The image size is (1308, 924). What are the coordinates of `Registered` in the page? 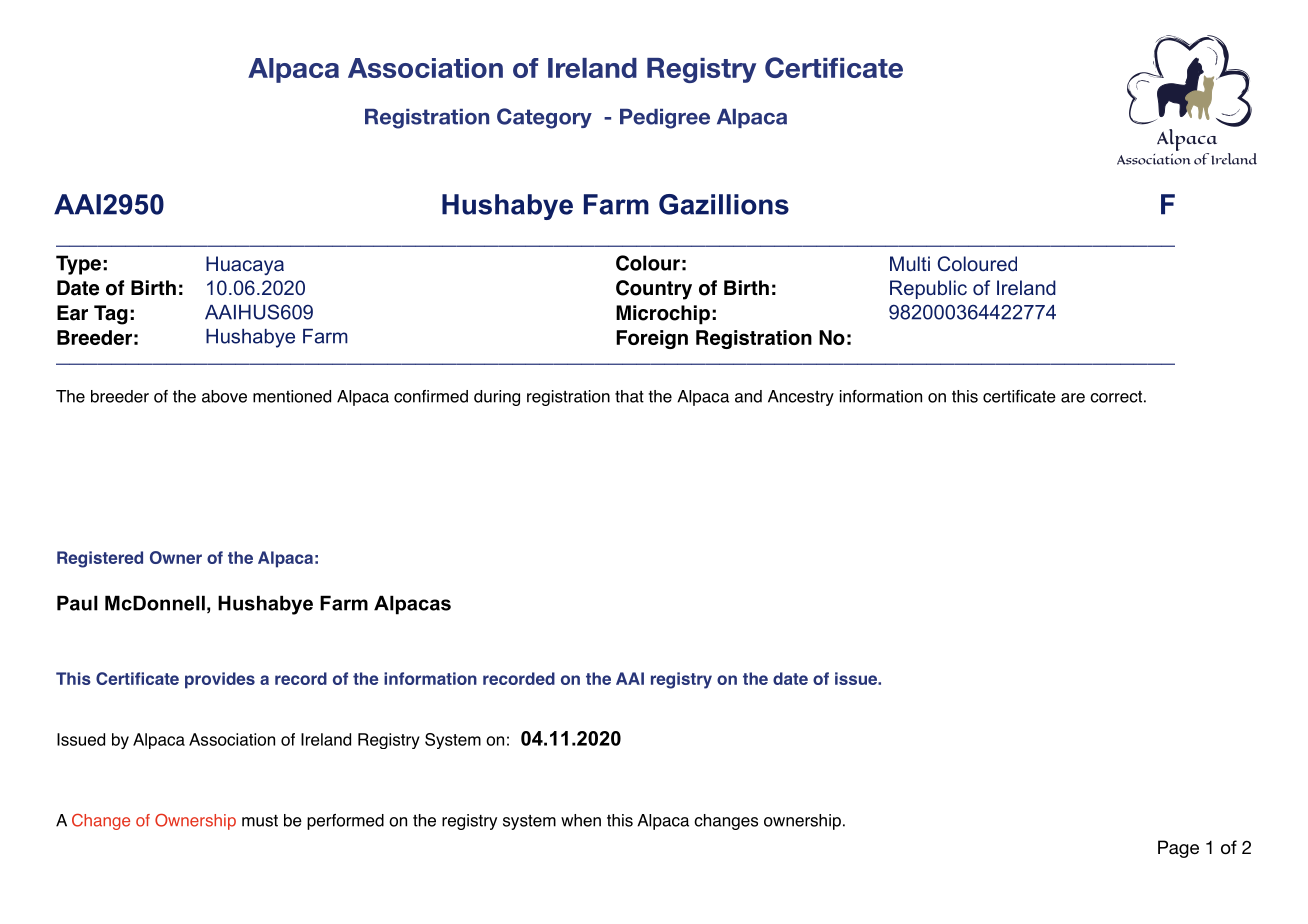 It's located at (100, 559).
